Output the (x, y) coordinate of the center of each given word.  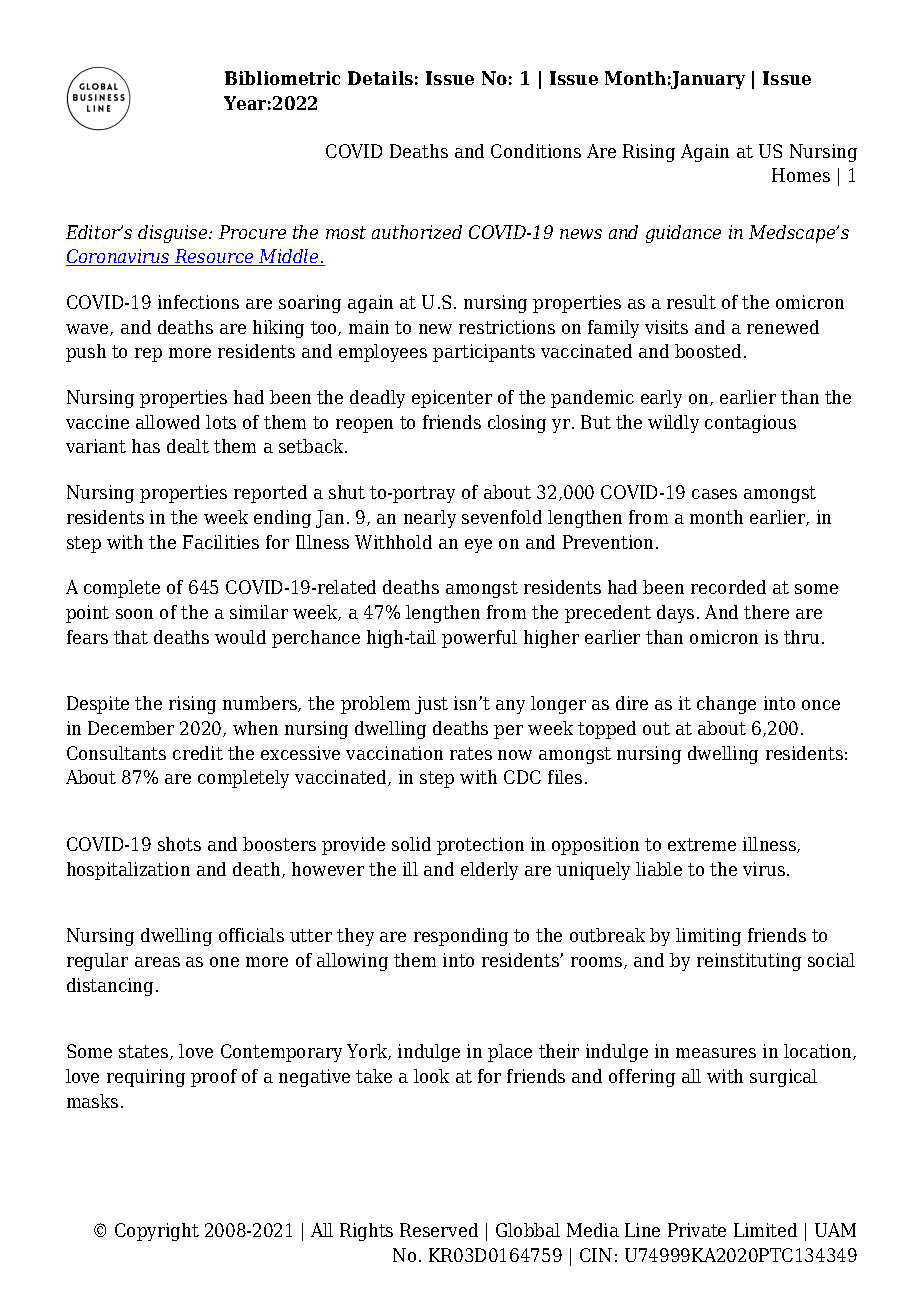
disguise (174, 234)
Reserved (439, 1230)
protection (480, 846)
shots (179, 844)
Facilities (221, 542)
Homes (801, 175)
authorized (417, 232)
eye (478, 546)
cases (714, 494)
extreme (702, 844)
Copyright (157, 1232)
